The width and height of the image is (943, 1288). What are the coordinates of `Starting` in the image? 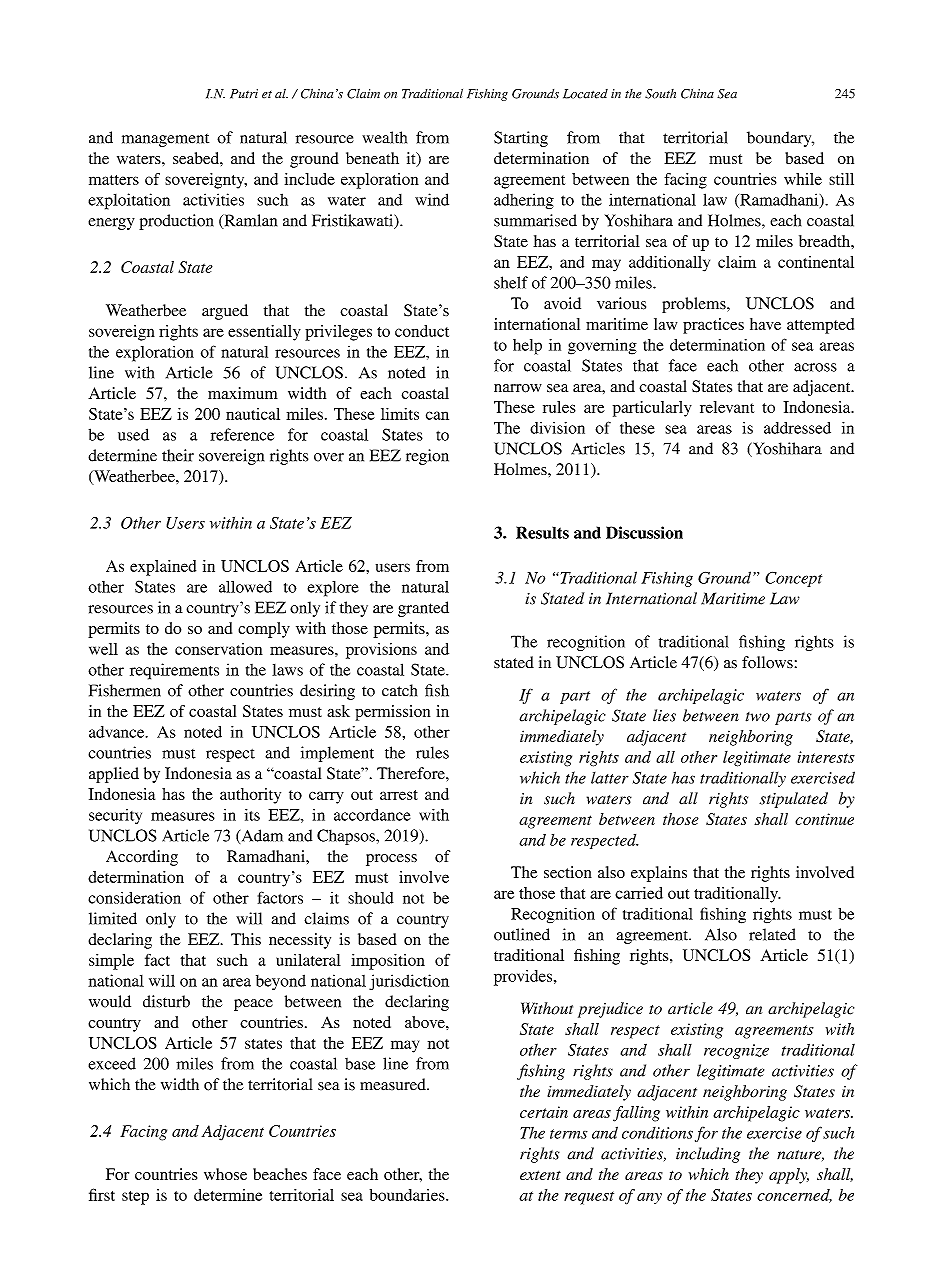 It's located at (521, 139).
